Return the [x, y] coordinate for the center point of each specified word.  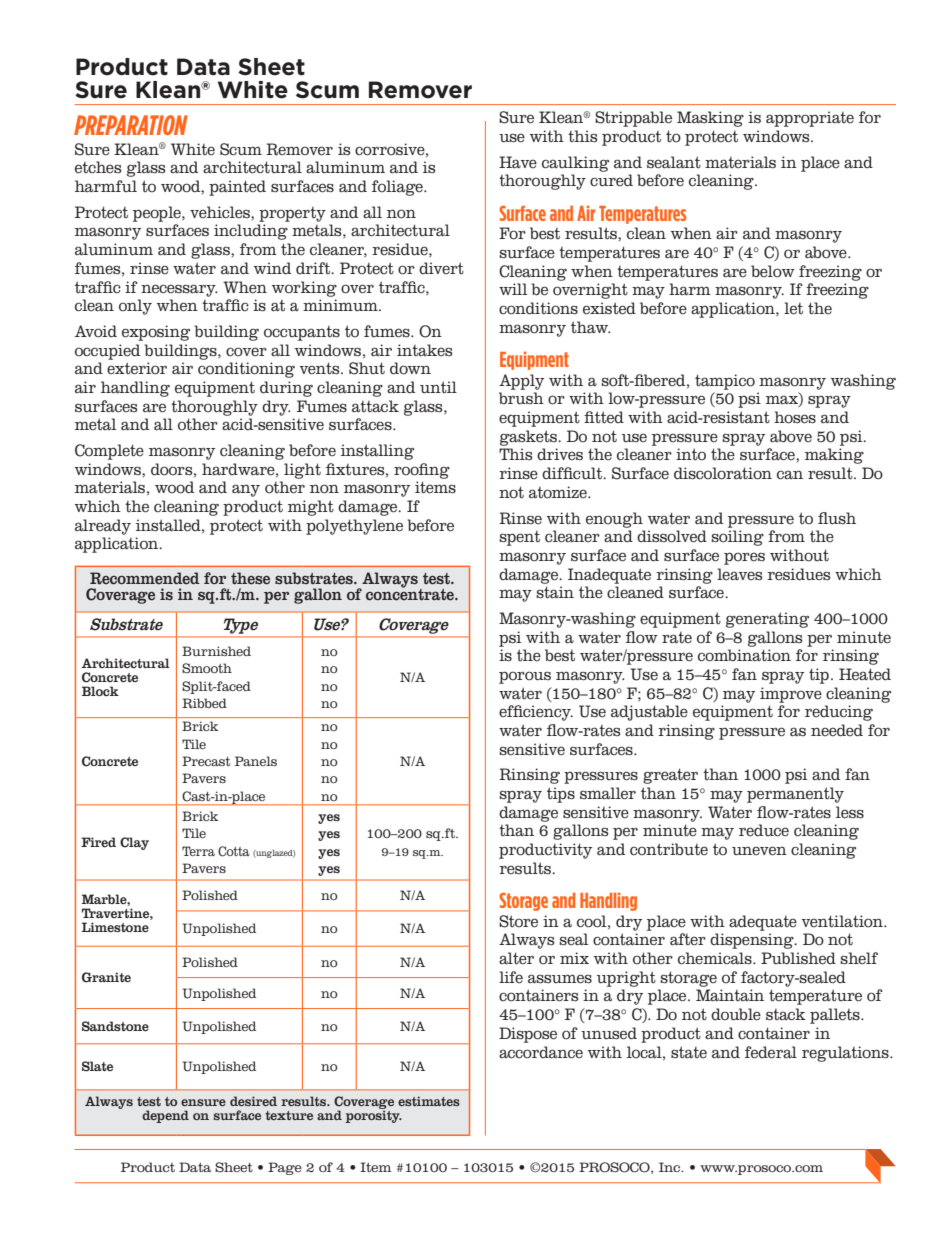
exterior [137, 368]
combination [744, 655]
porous [525, 677]
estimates [429, 1101]
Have [518, 162]
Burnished [216, 651]
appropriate [810, 119]
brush [521, 398]
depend [165, 1116]
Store [518, 921]
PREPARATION [131, 125]
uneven [759, 851]
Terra [198, 851]
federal [771, 1052]
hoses [795, 417]
